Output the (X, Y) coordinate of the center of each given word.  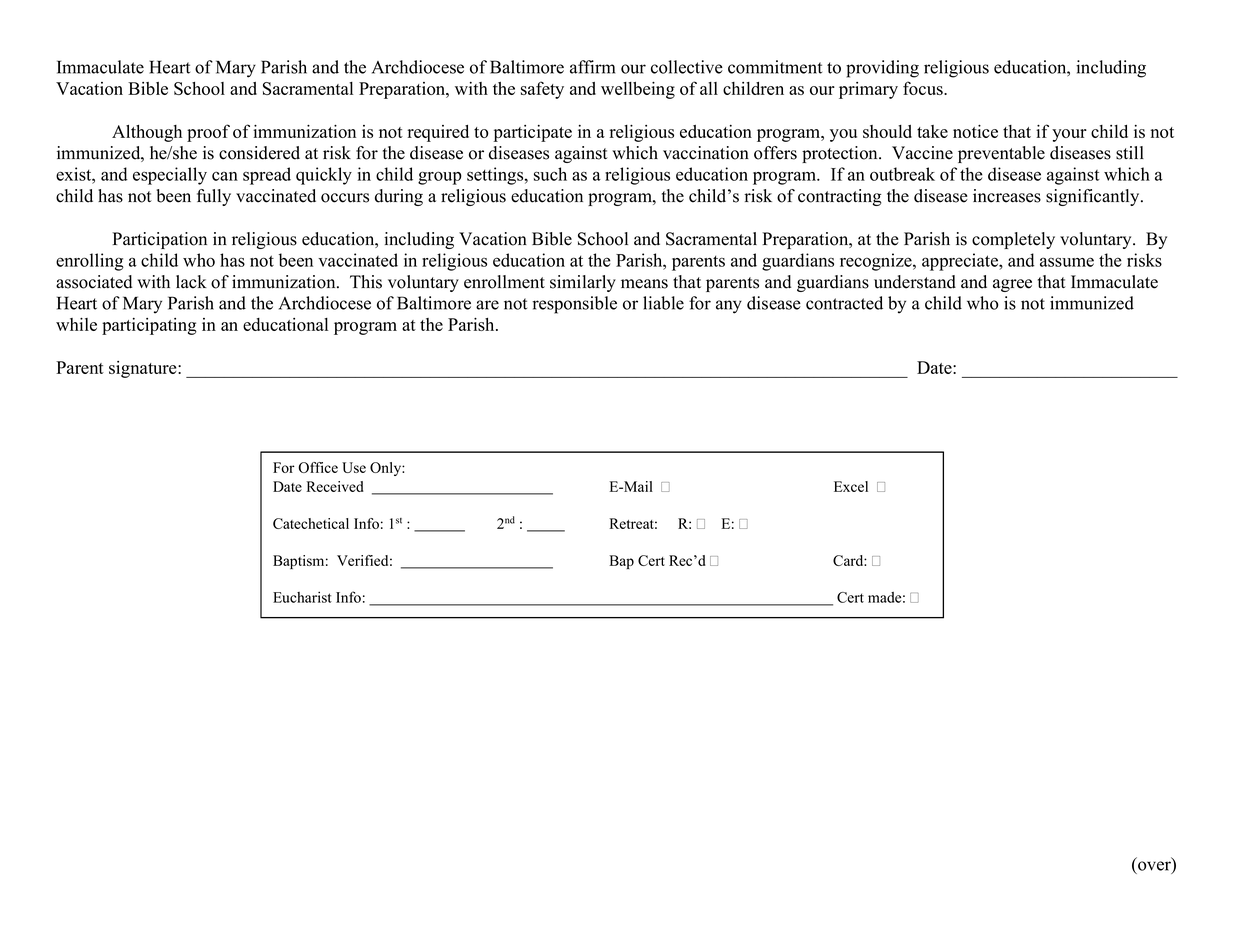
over (1155, 866)
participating (149, 326)
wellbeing (638, 90)
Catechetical (311, 523)
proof (208, 133)
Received (335, 486)
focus (924, 88)
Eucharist (302, 597)
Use (354, 467)
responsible (574, 305)
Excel (851, 486)
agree (1012, 285)
